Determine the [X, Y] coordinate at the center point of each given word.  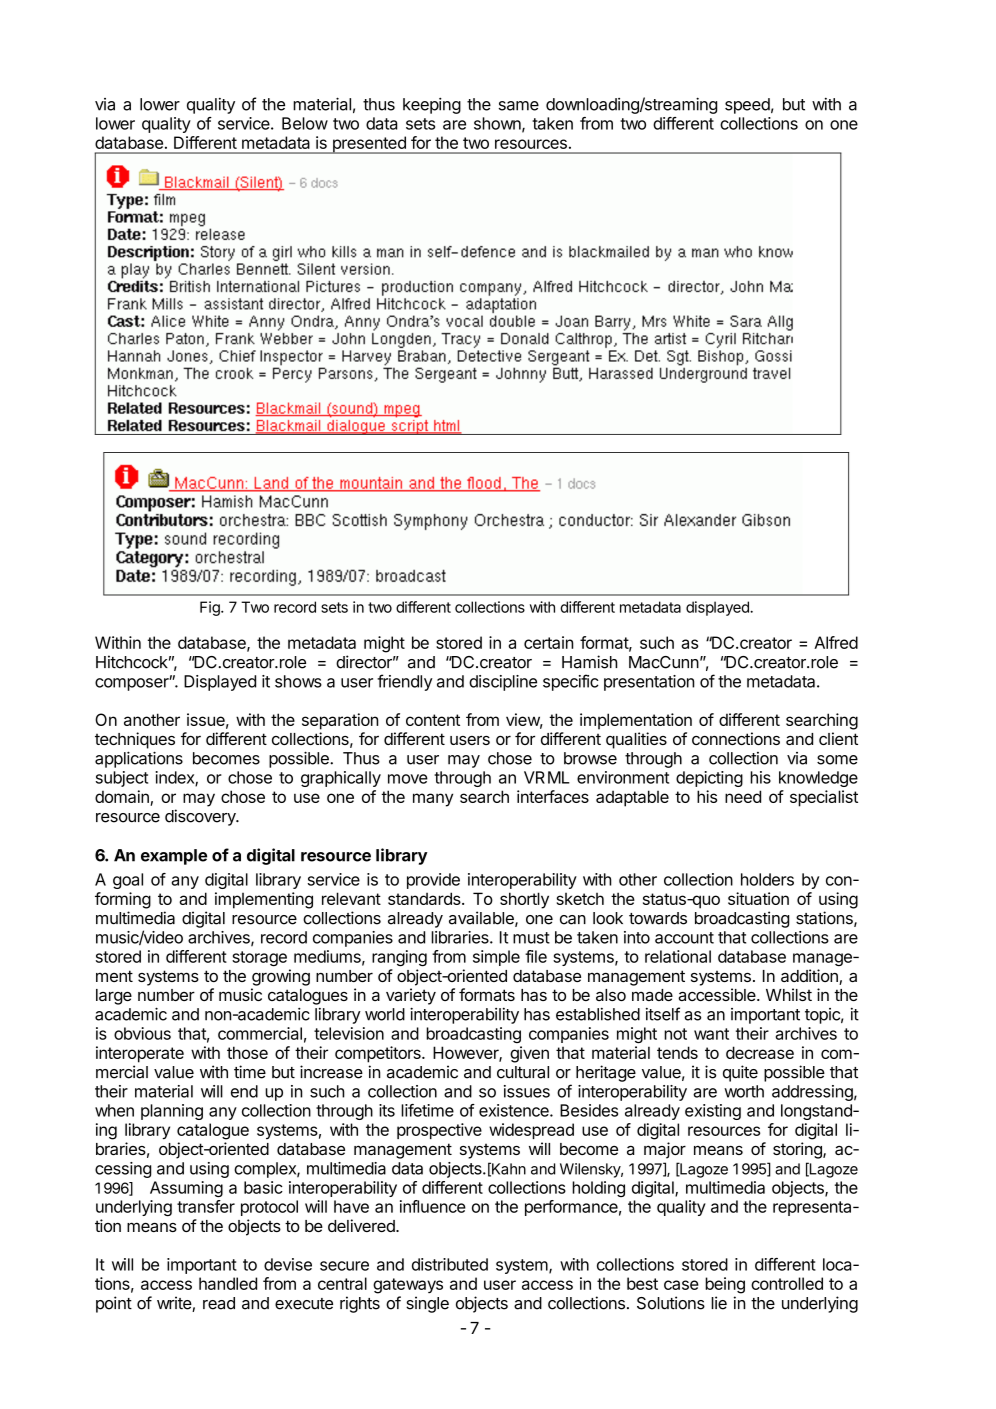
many [433, 800]
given [529, 1054]
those [247, 1052]
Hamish [590, 662]
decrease [760, 1052]
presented [369, 145]
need [743, 796]
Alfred [836, 642]
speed [747, 106]
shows [298, 681]
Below [305, 123]
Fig [211, 608]
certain [548, 642]
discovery [201, 817]
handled [228, 1283]
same [519, 106]
